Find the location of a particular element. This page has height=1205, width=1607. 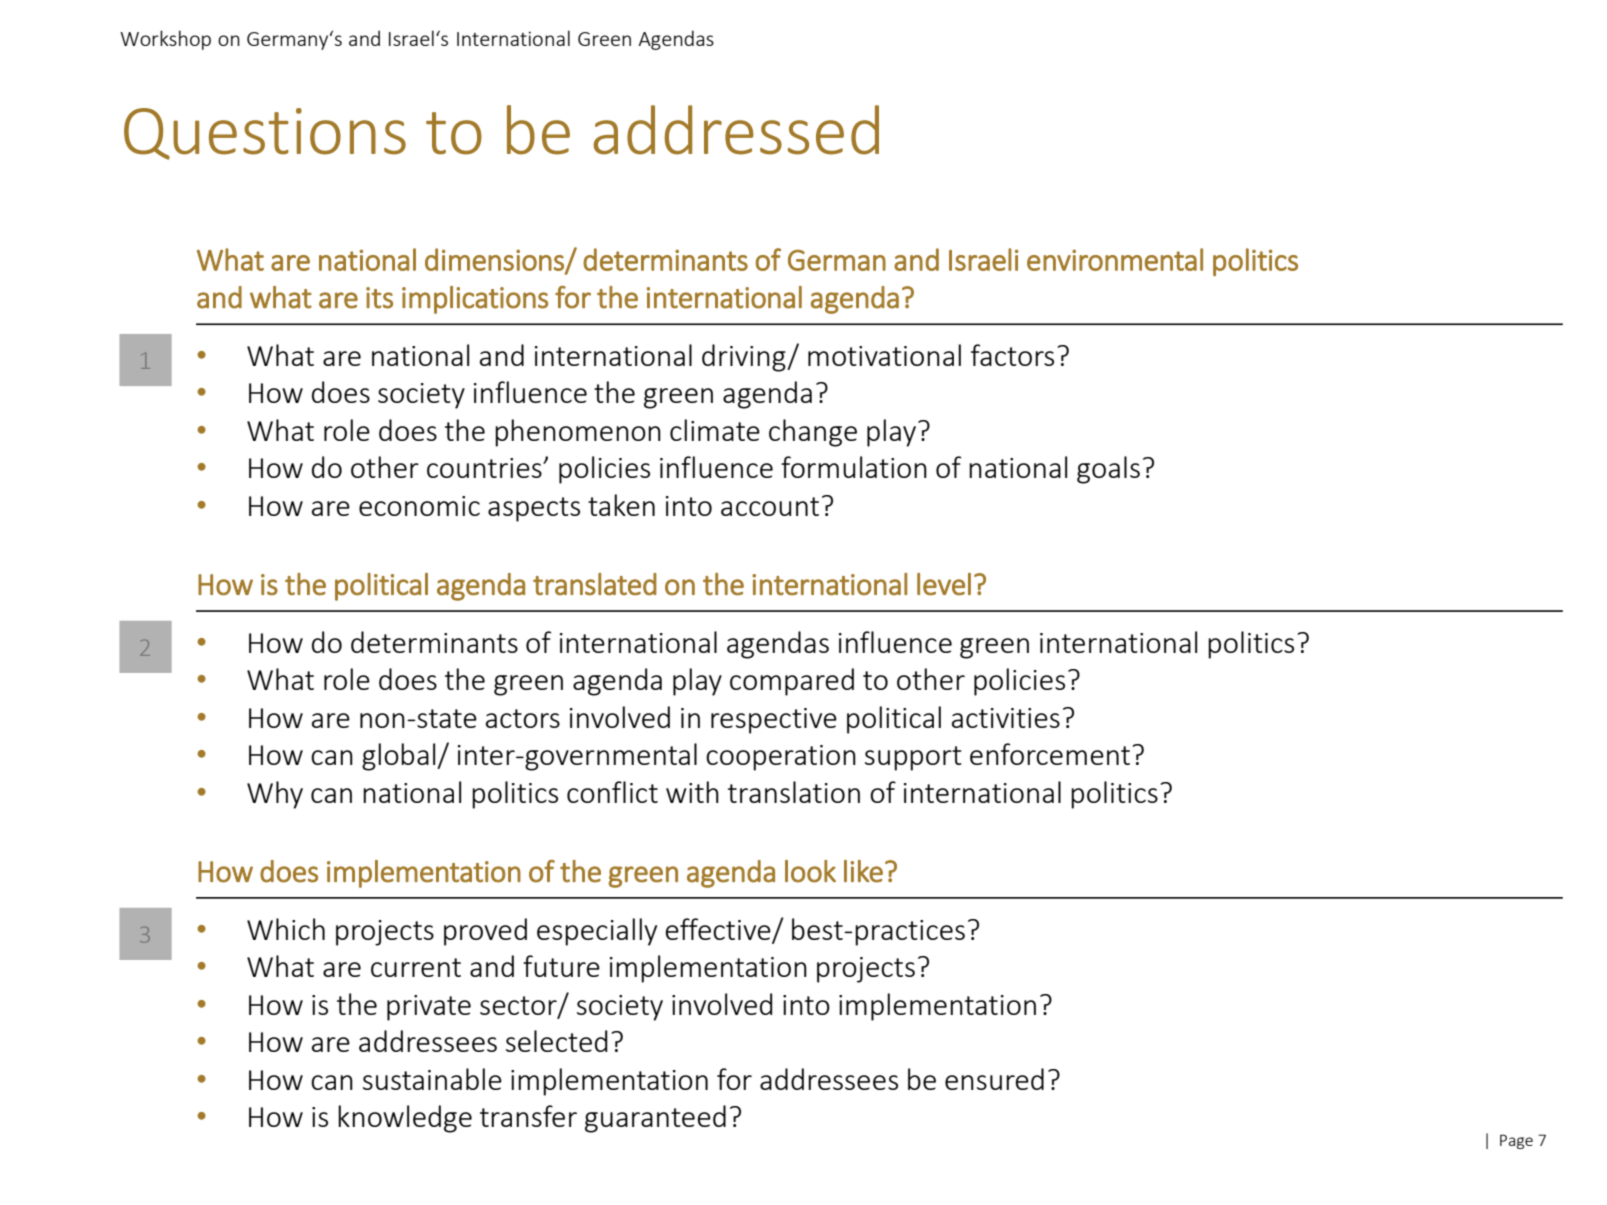

like is located at coordinates (863, 871).
